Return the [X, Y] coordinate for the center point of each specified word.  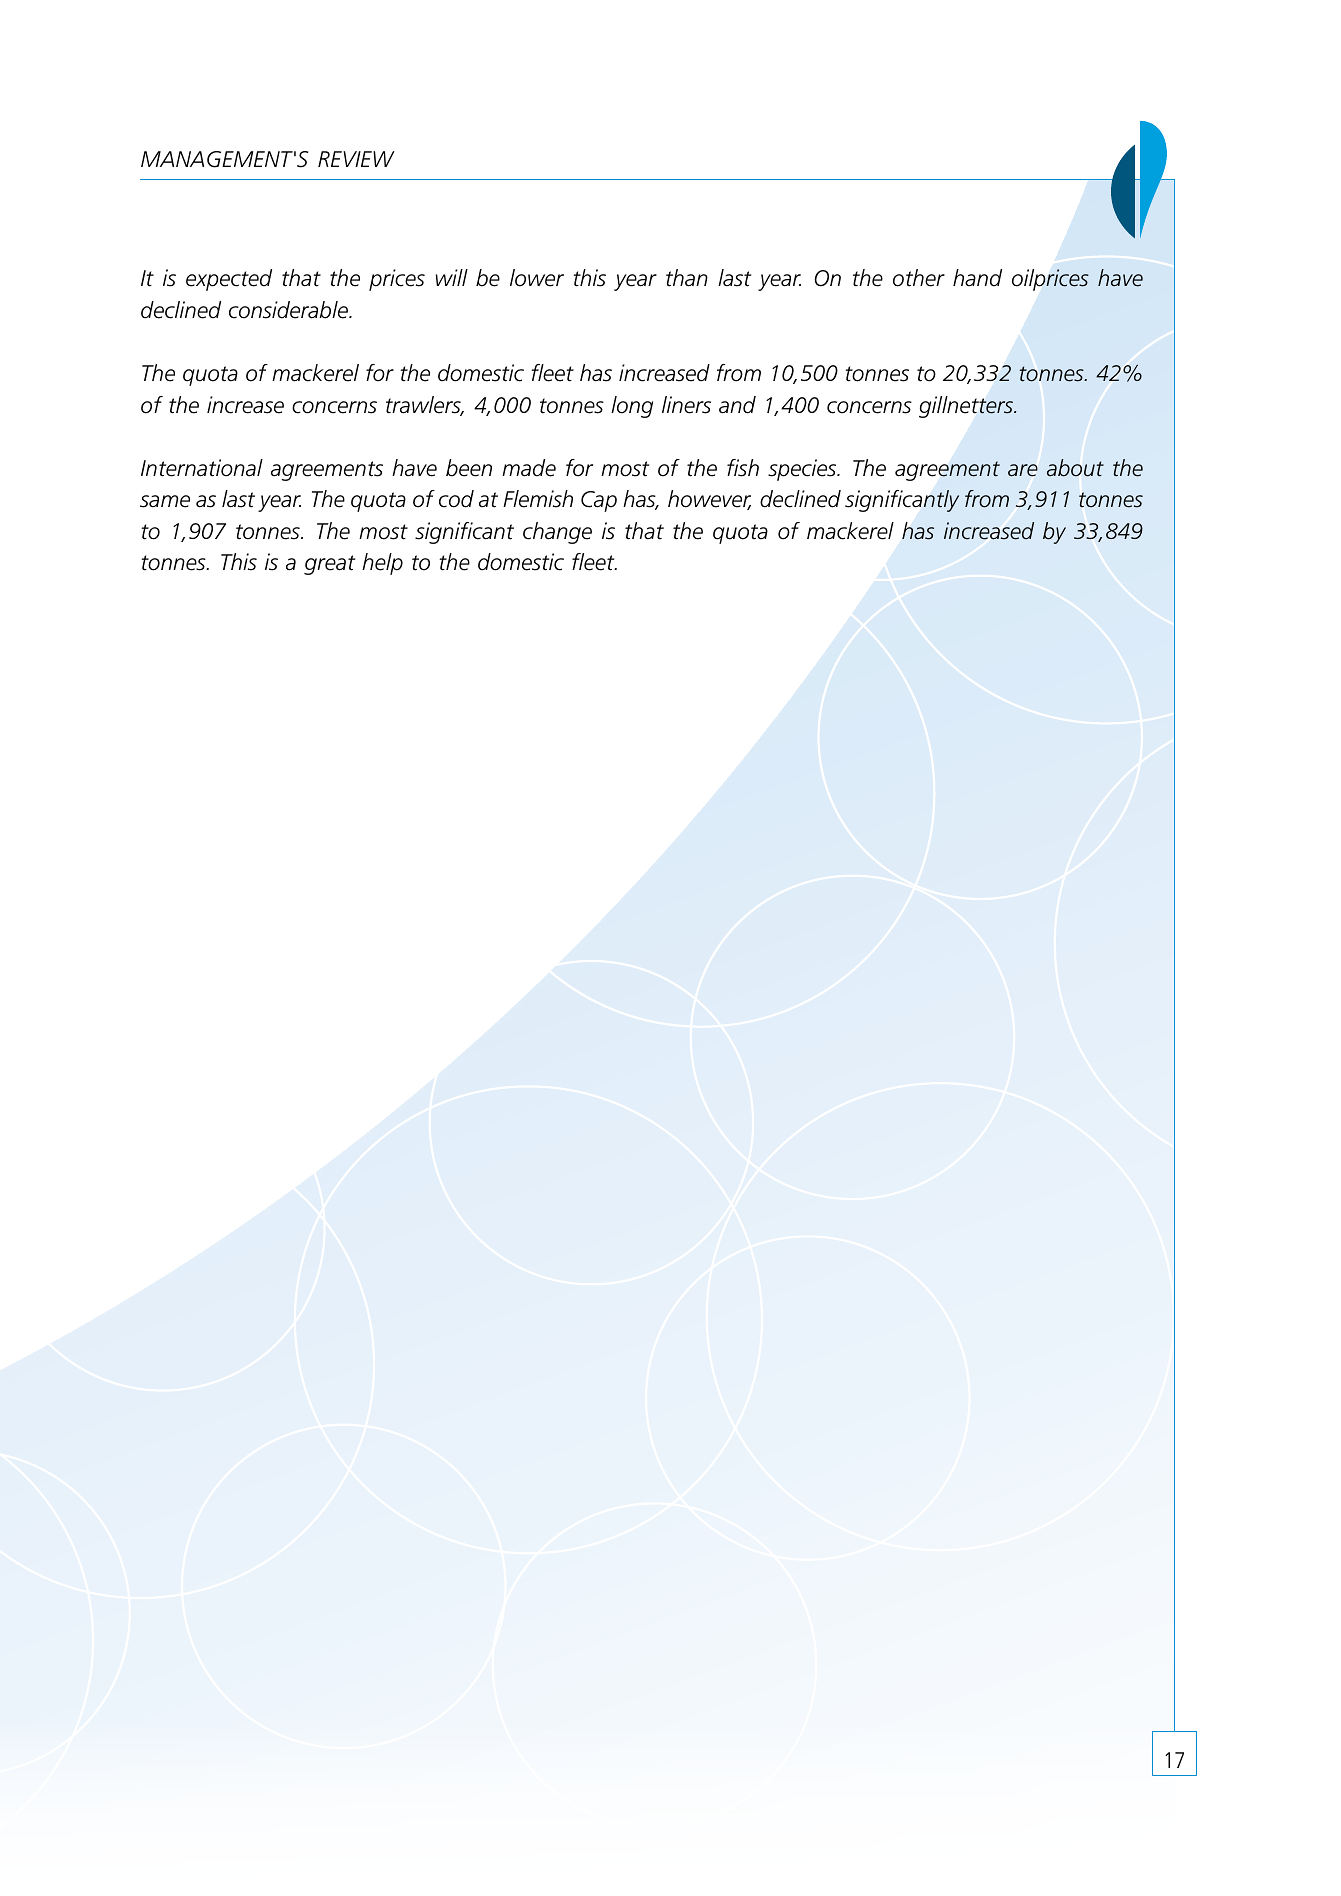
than [687, 278]
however [709, 500]
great [329, 565]
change [557, 533]
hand [977, 278]
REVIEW [356, 159]
